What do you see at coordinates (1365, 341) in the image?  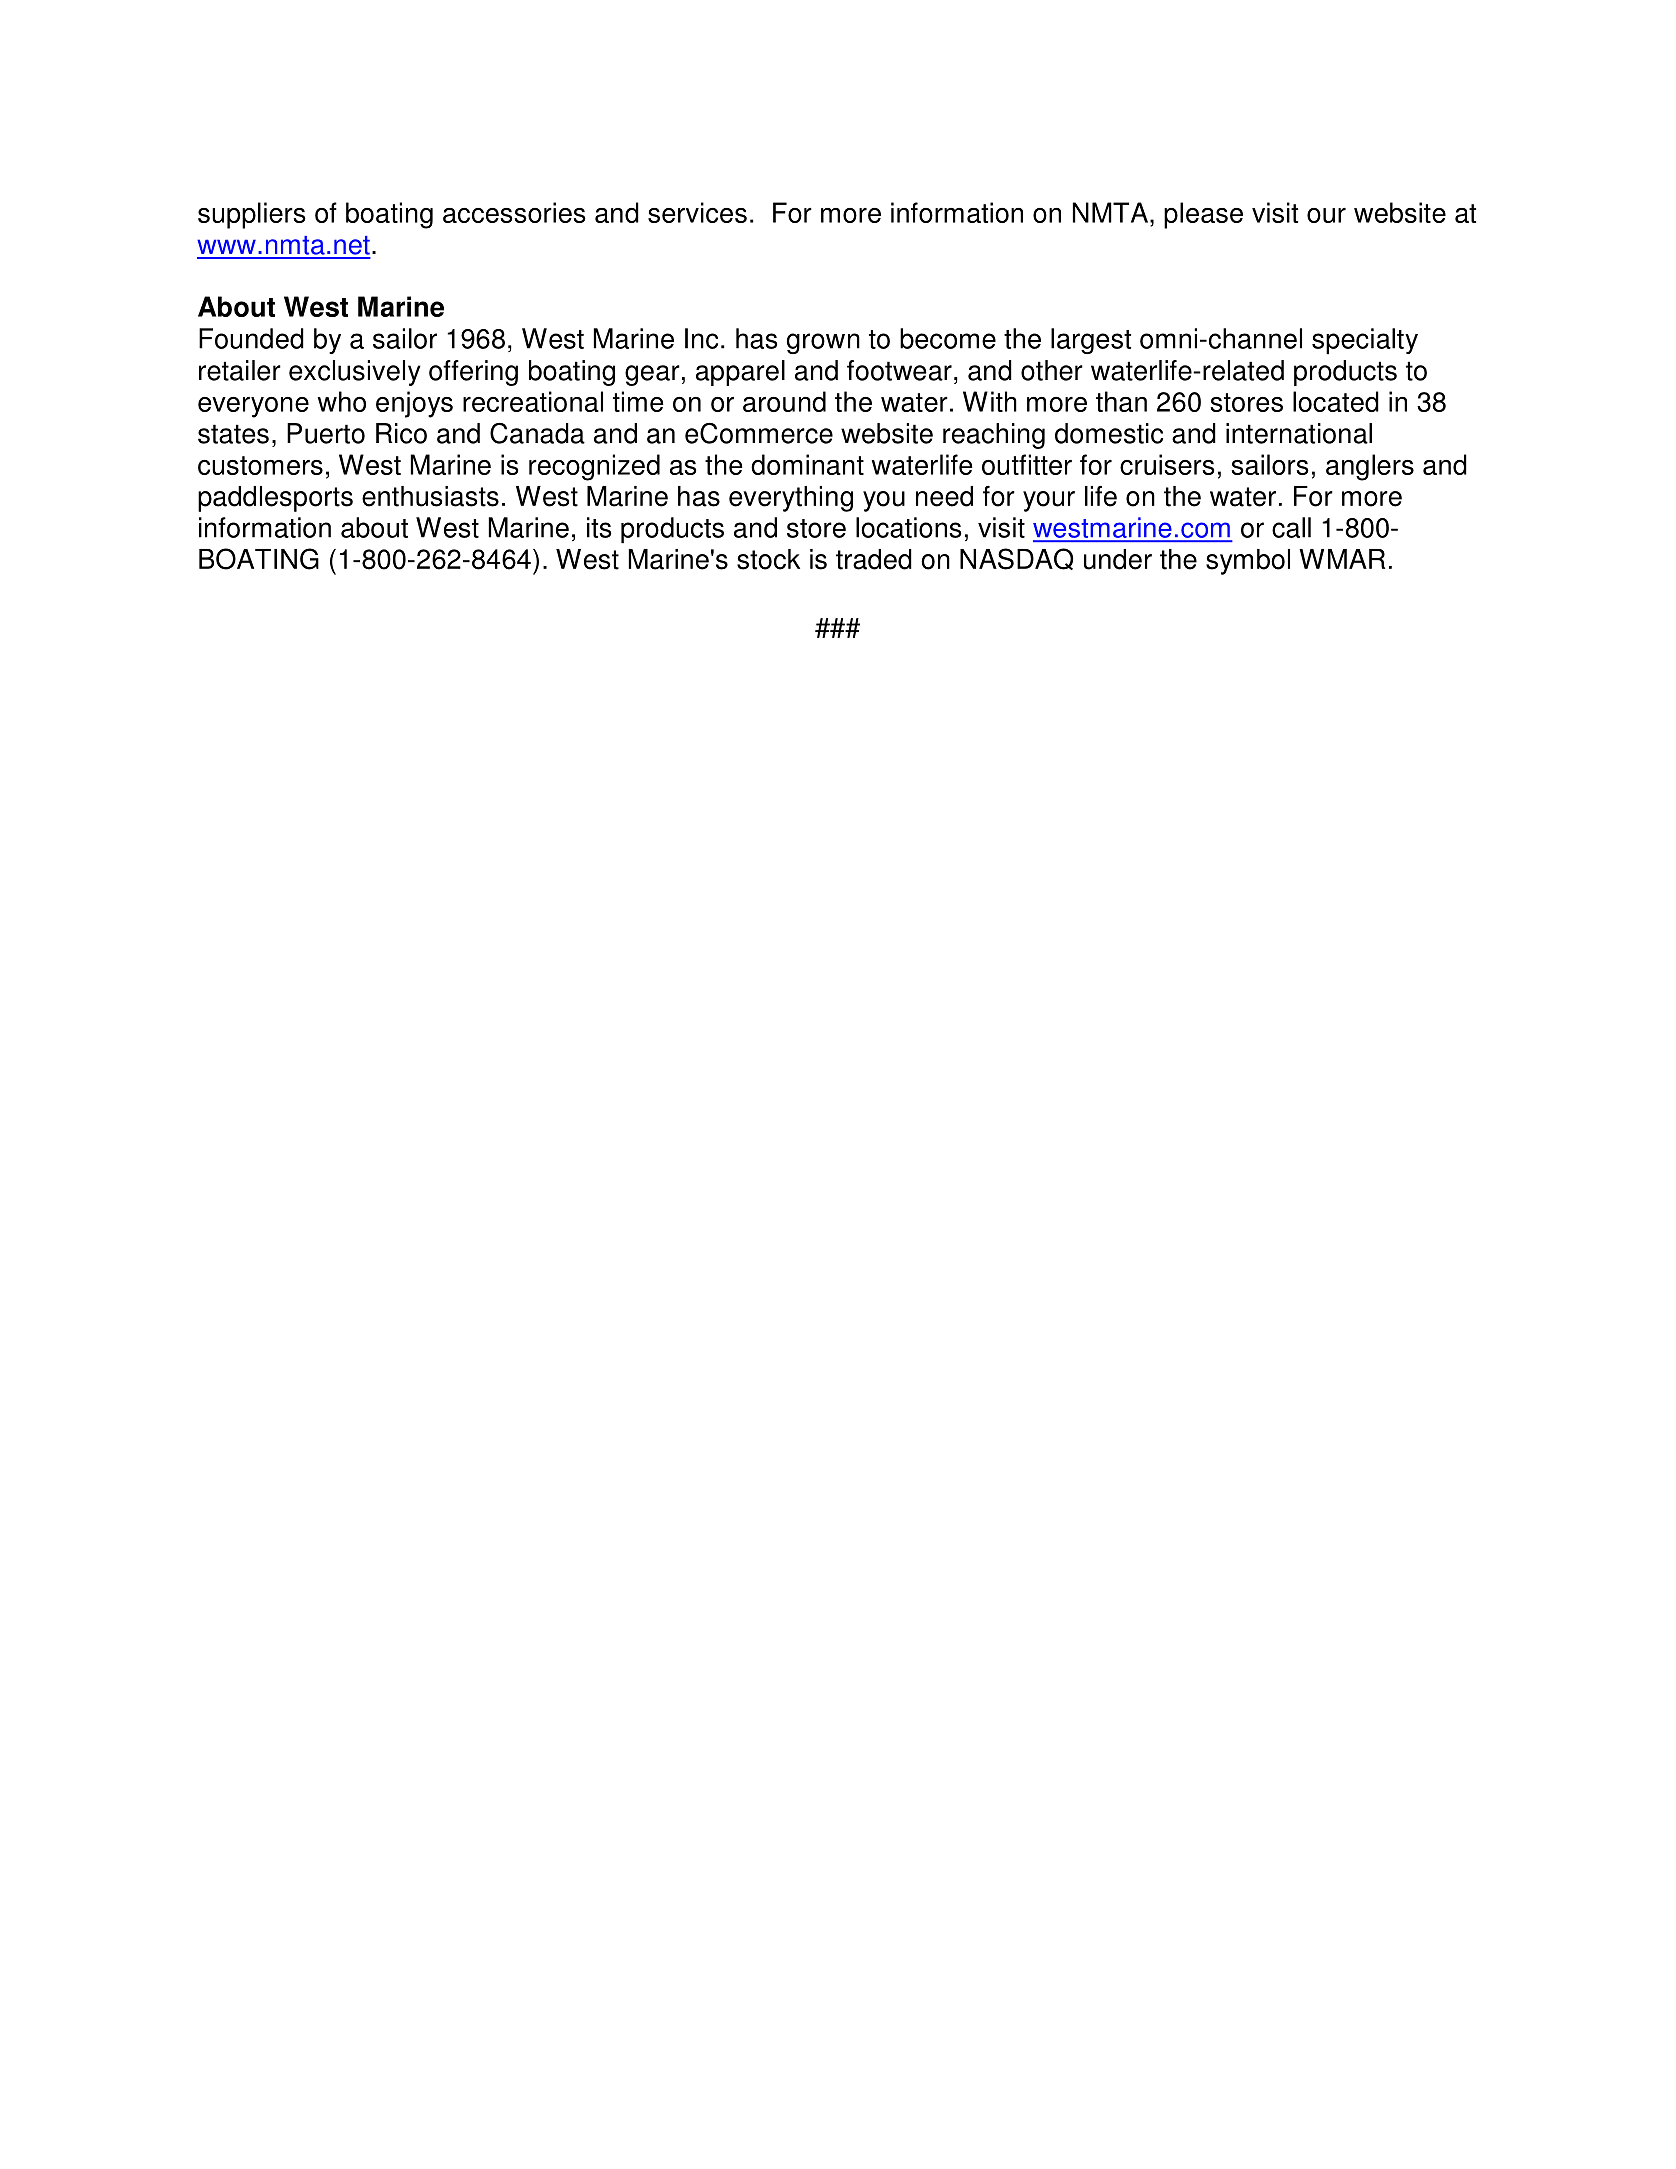 I see `specialty` at bounding box center [1365, 341].
